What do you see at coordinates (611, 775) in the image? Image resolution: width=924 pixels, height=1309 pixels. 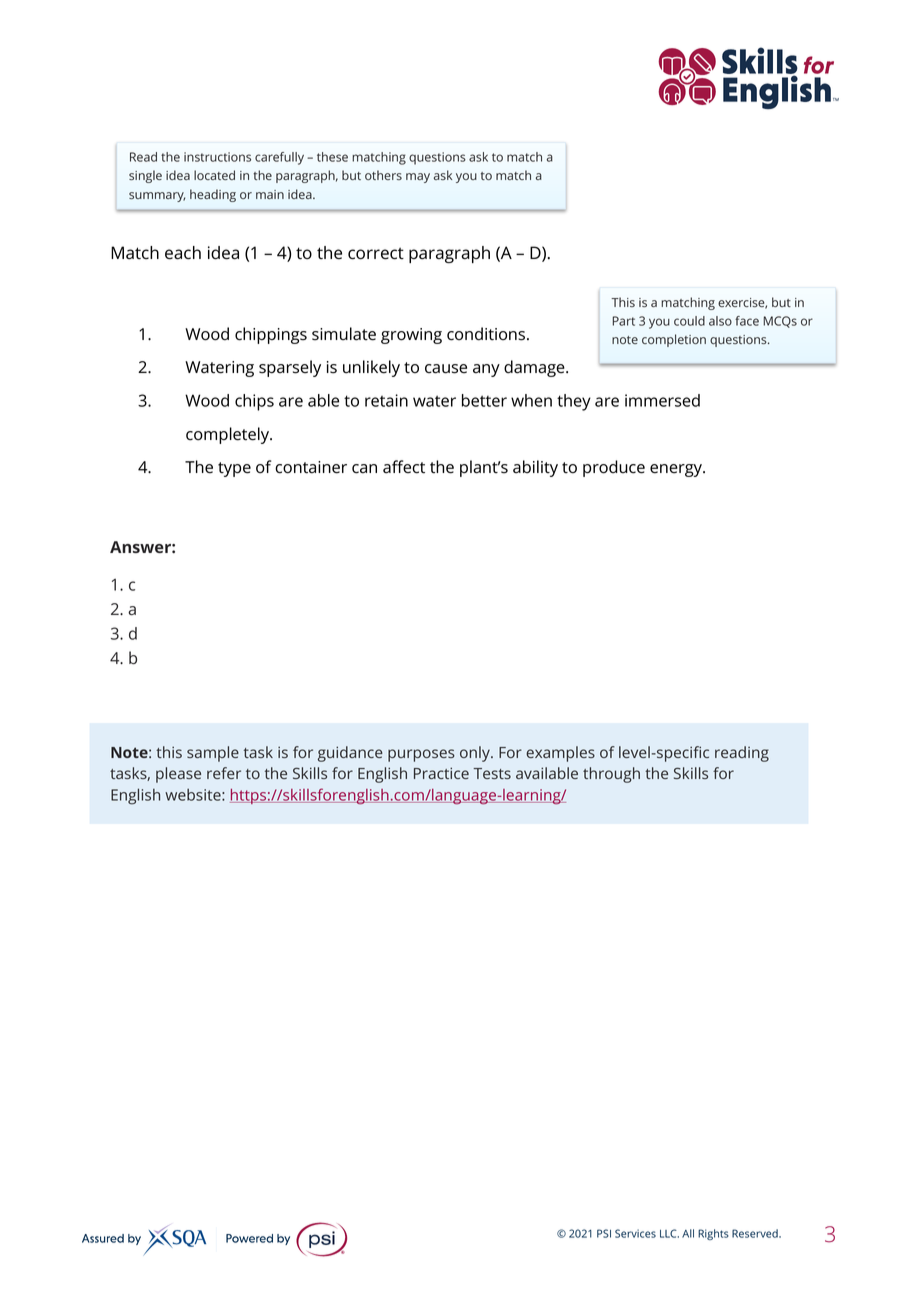 I see `through` at bounding box center [611, 775].
